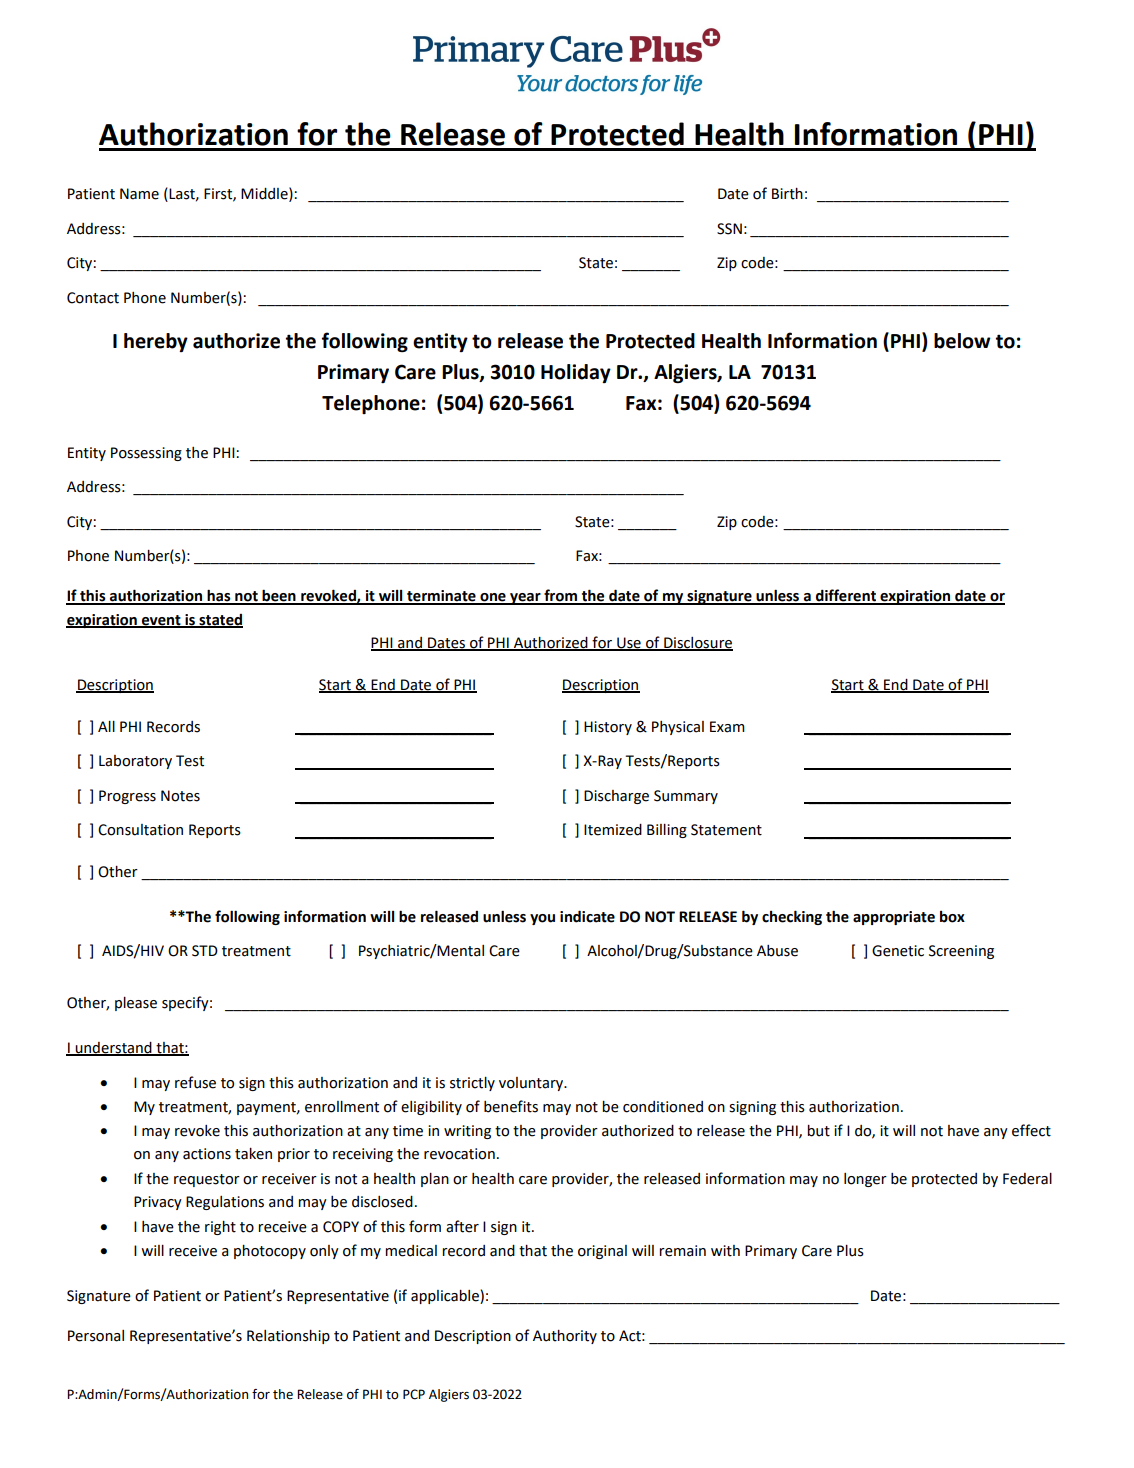 This image has width=1134, height=1468. I want to click on Name, so click(139, 194).
